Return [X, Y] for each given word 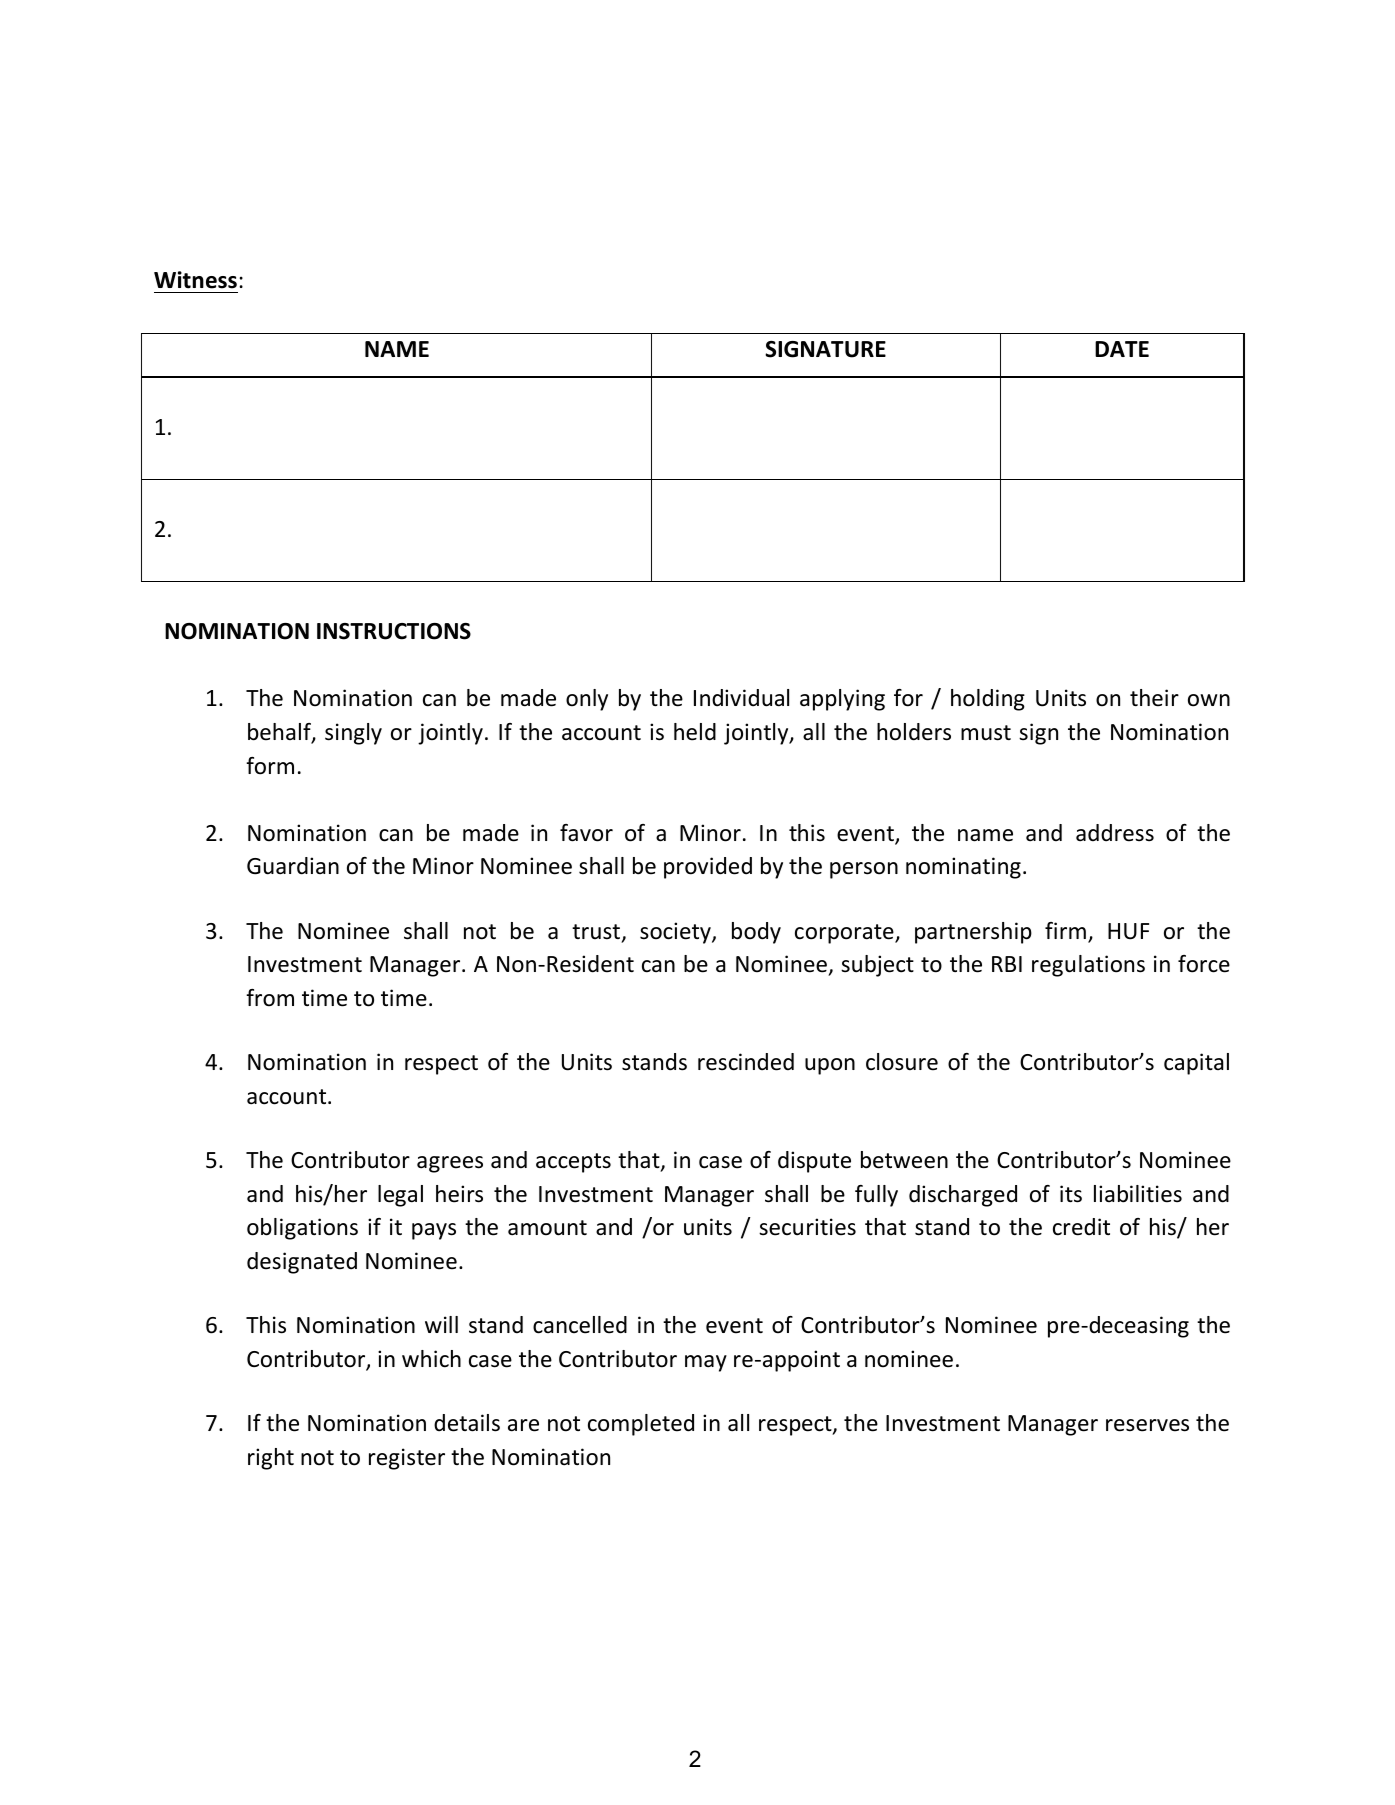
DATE [1122, 349]
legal [400, 1196]
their [1154, 698]
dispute [814, 1162]
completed [641, 1425]
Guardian [293, 866]
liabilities [1138, 1194]
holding [988, 700]
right [271, 1459]
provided [708, 868]
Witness [195, 280]
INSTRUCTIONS [394, 631]
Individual [741, 698]
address [1115, 833]
